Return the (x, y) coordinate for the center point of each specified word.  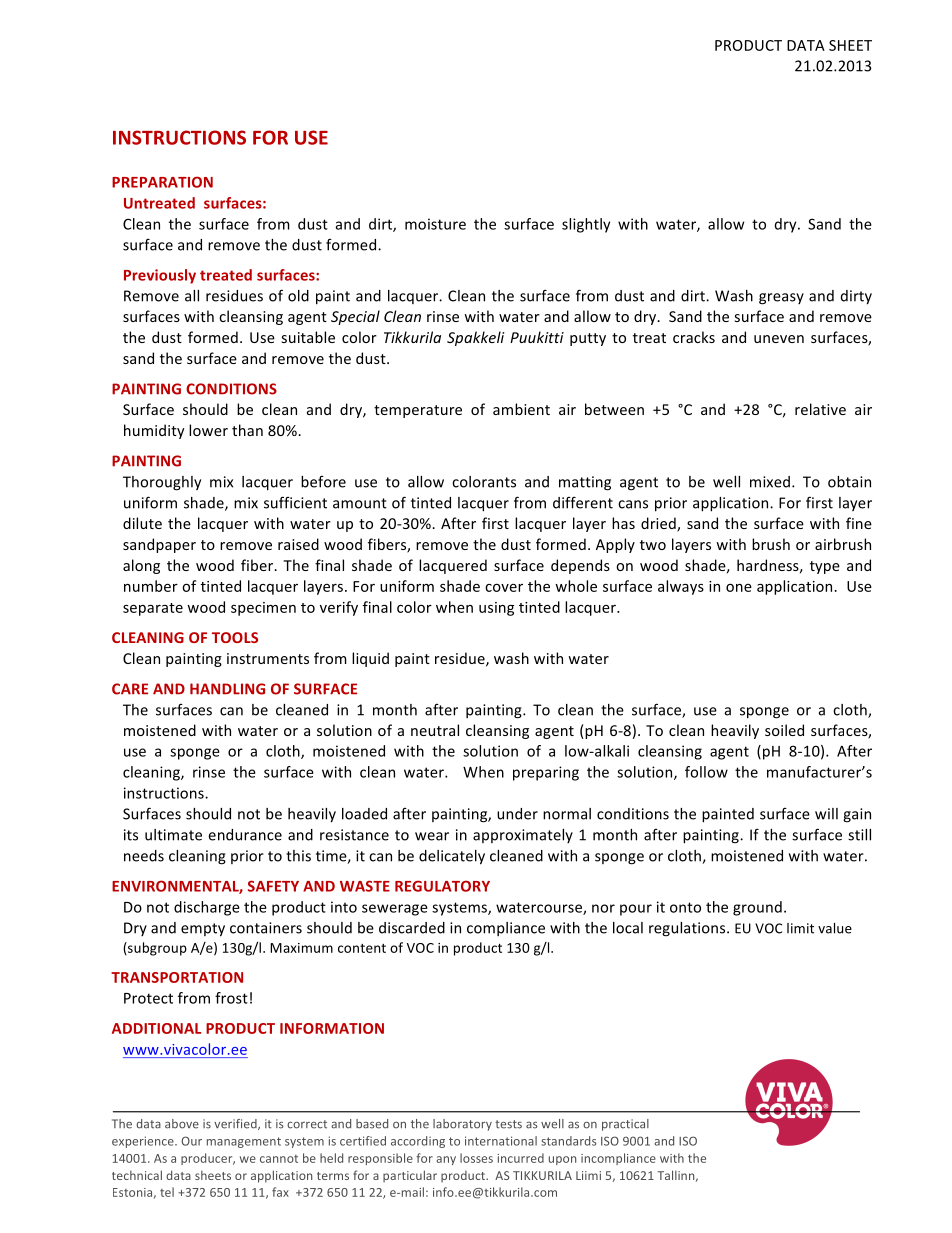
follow (706, 772)
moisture (435, 224)
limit (800, 928)
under (517, 814)
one (739, 587)
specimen (263, 609)
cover (504, 587)
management (244, 1142)
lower (208, 430)
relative (820, 409)
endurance (245, 835)
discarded (412, 928)
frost (231, 998)
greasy (781, 299)
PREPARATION (162, 182)
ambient (521, 409)
